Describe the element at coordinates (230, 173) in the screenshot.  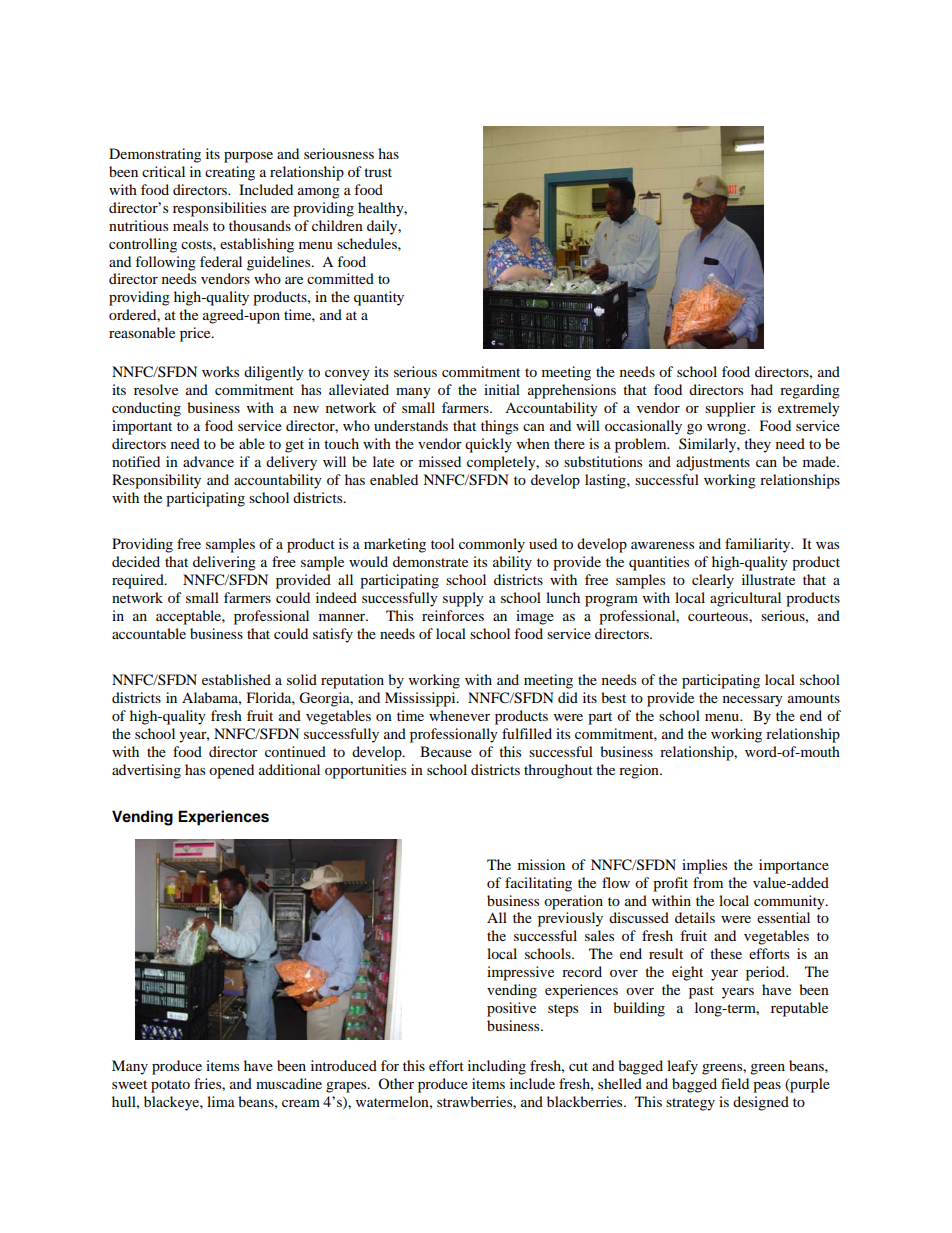
I see `creating` at that location.
